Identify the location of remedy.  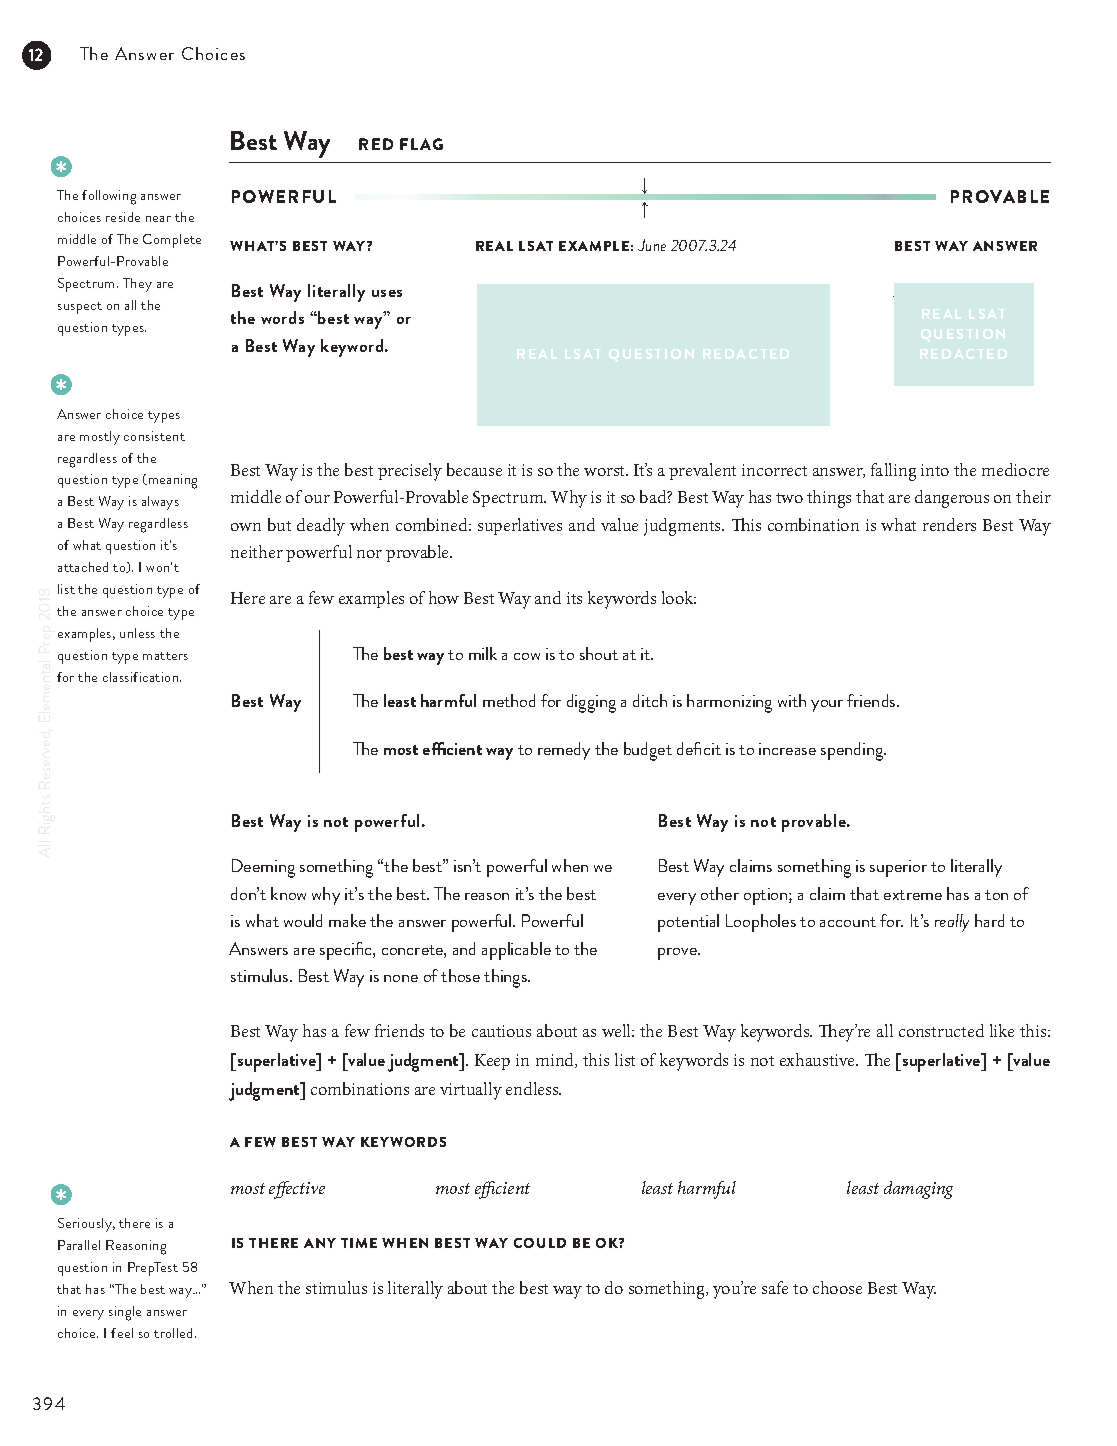
(564, 751).
